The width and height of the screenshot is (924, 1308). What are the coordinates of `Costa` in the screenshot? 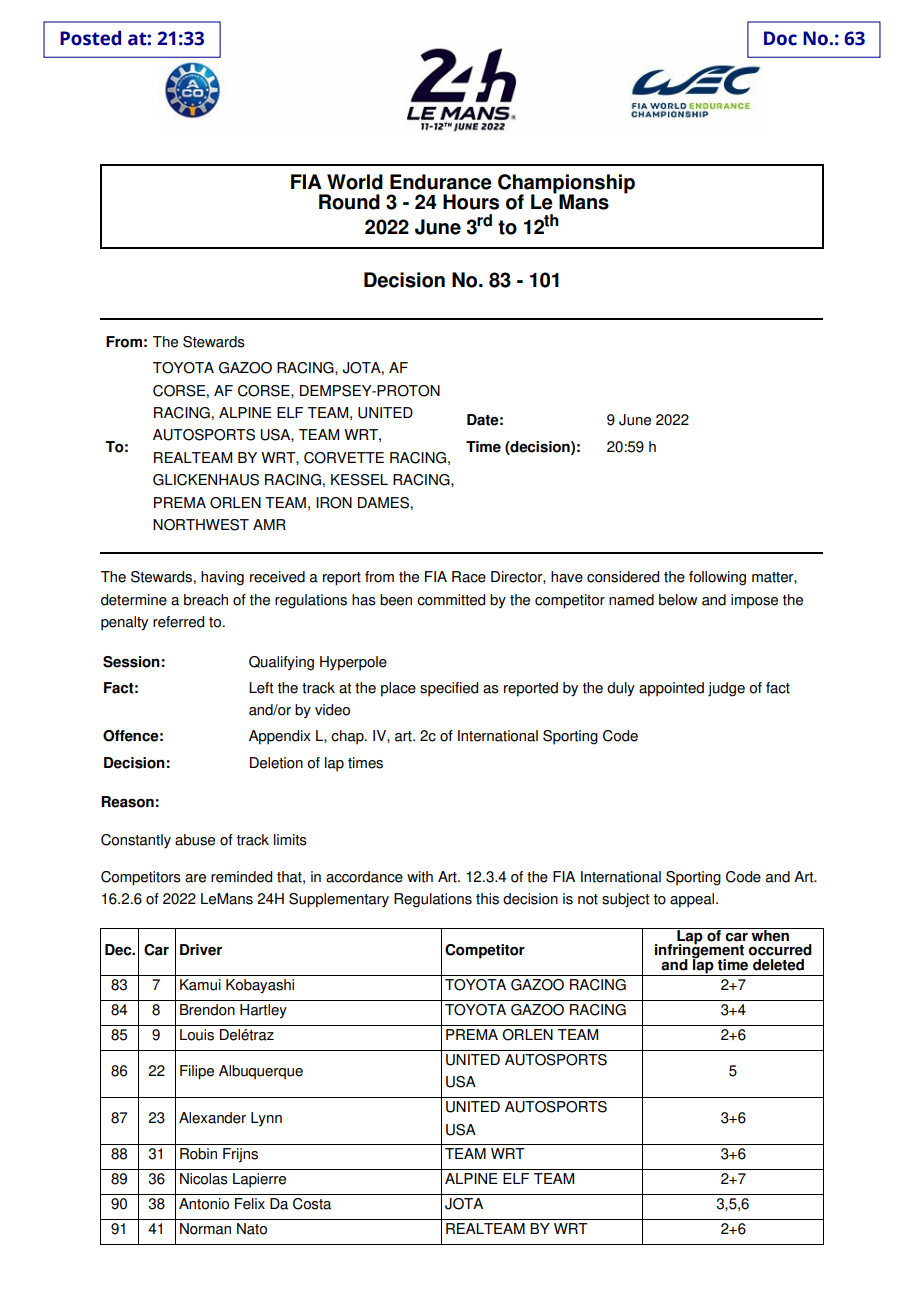 It's located at (312, 1204).
